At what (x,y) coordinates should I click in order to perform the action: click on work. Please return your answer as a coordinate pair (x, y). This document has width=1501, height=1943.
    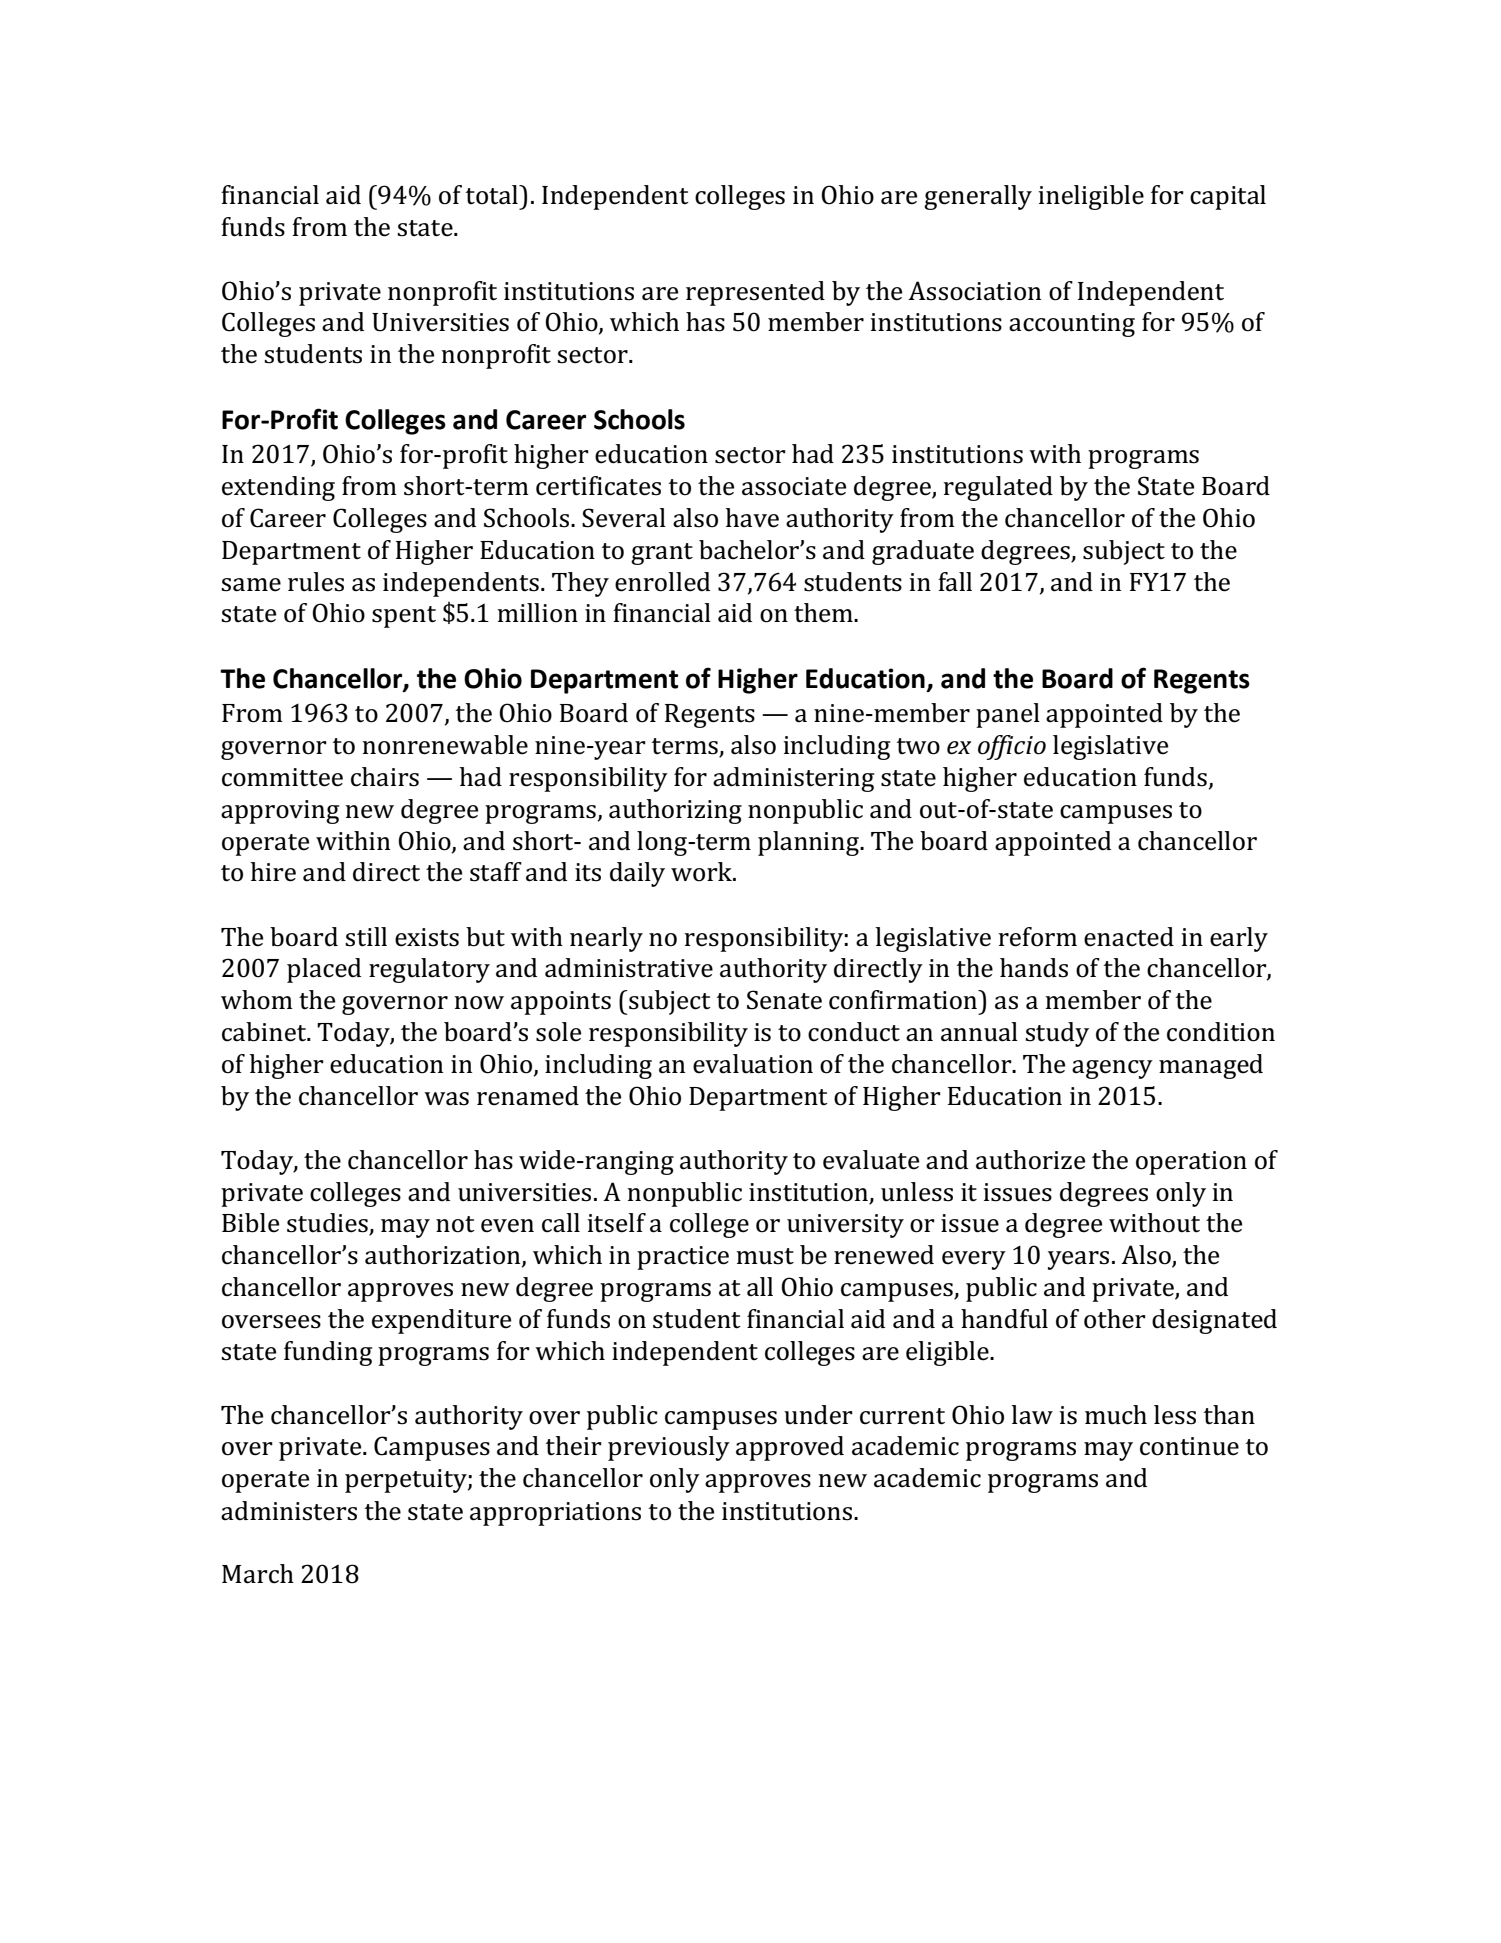
    Looking at the image, I should click on (702, 872).
